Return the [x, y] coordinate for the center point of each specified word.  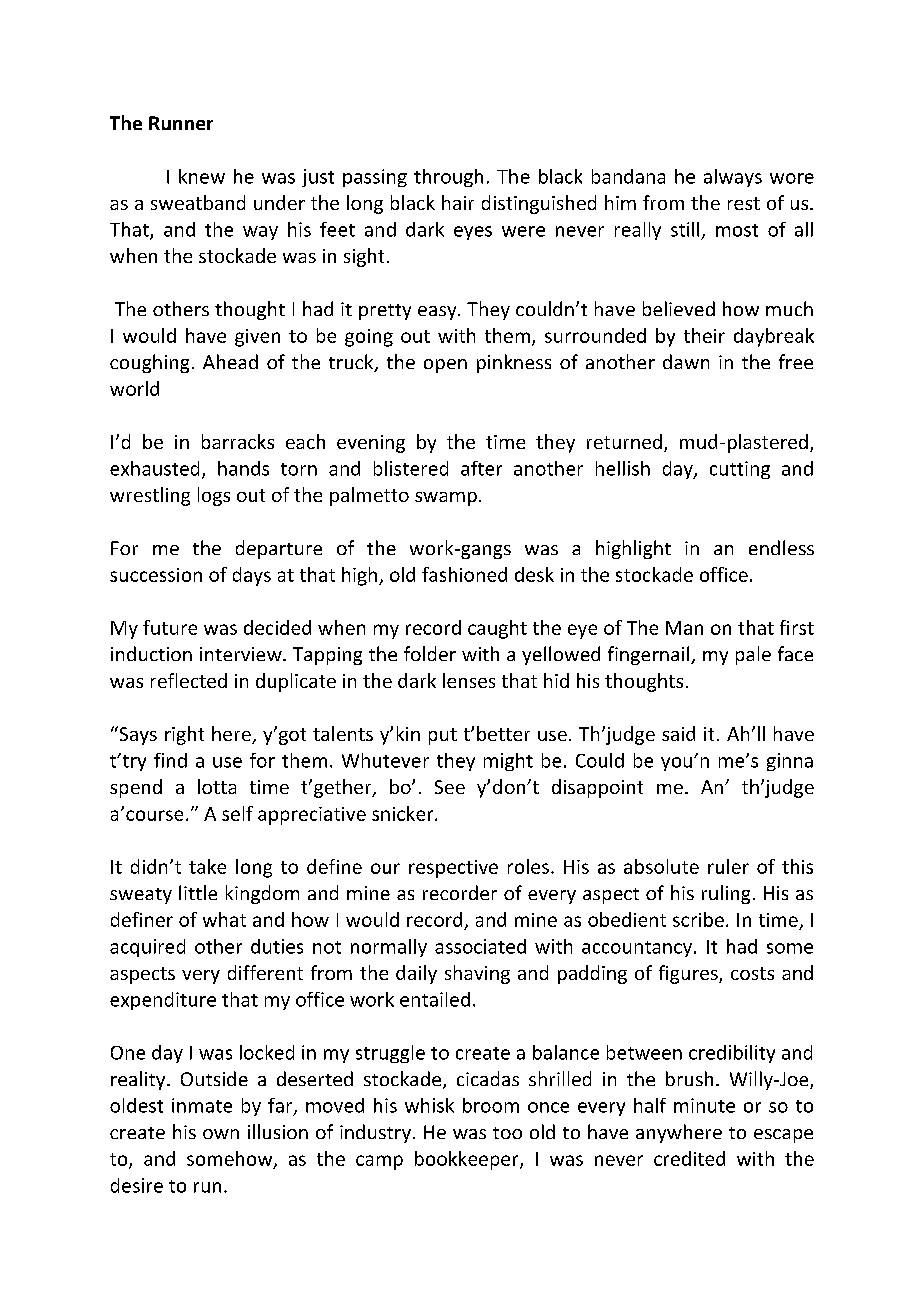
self [237, 813]
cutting [740, 470]
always [733, 178]
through [448, 178]
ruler [728, 866]
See [450, 787]
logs [214, 496]
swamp [446, 499]
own [221, 1134]
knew [202, 176]
